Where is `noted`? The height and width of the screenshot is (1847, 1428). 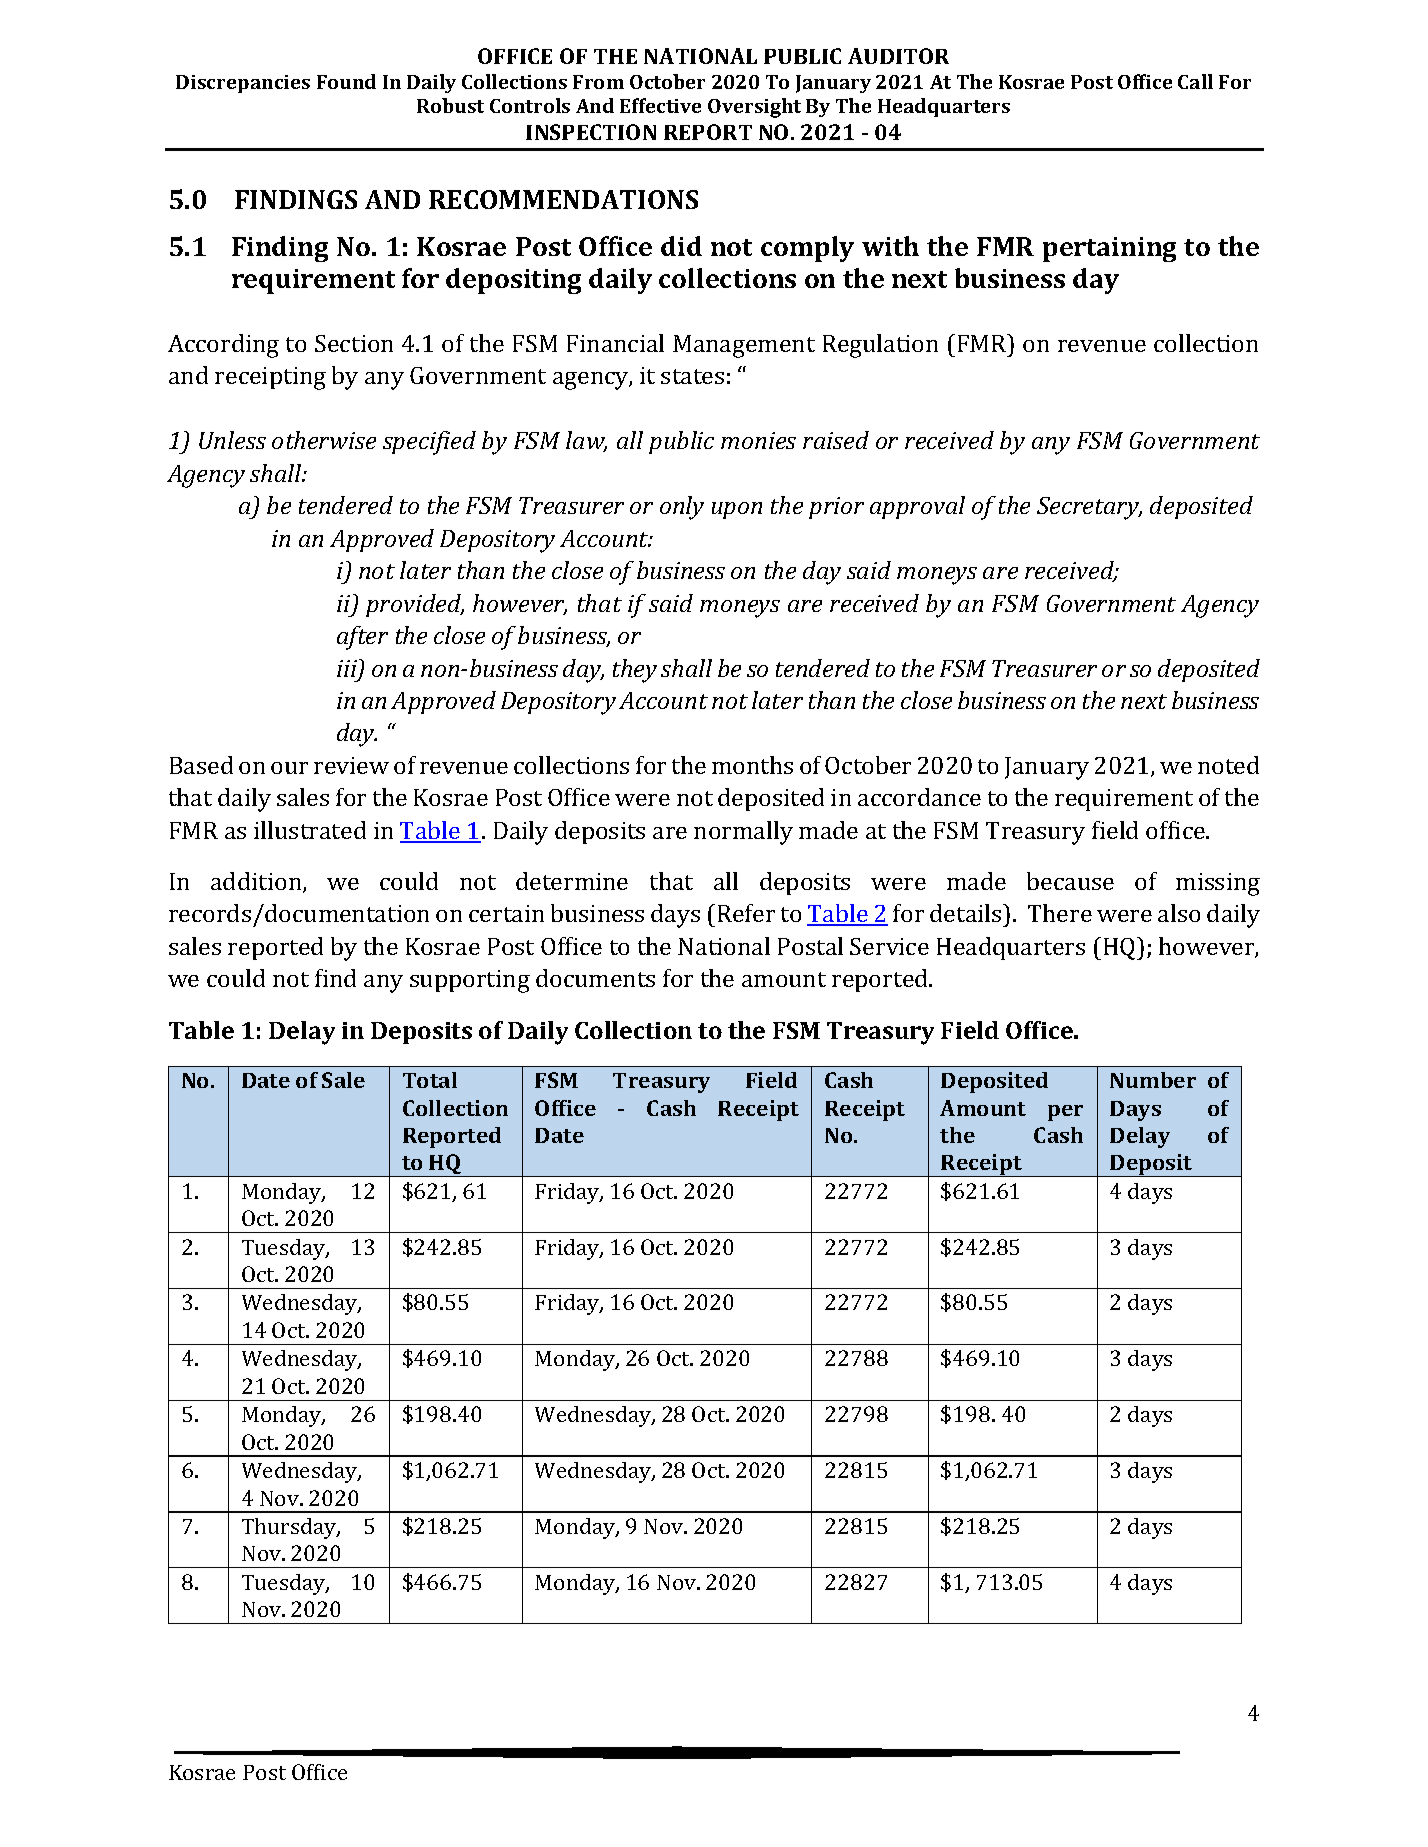 noted is located at coordinates (1228, 765).
